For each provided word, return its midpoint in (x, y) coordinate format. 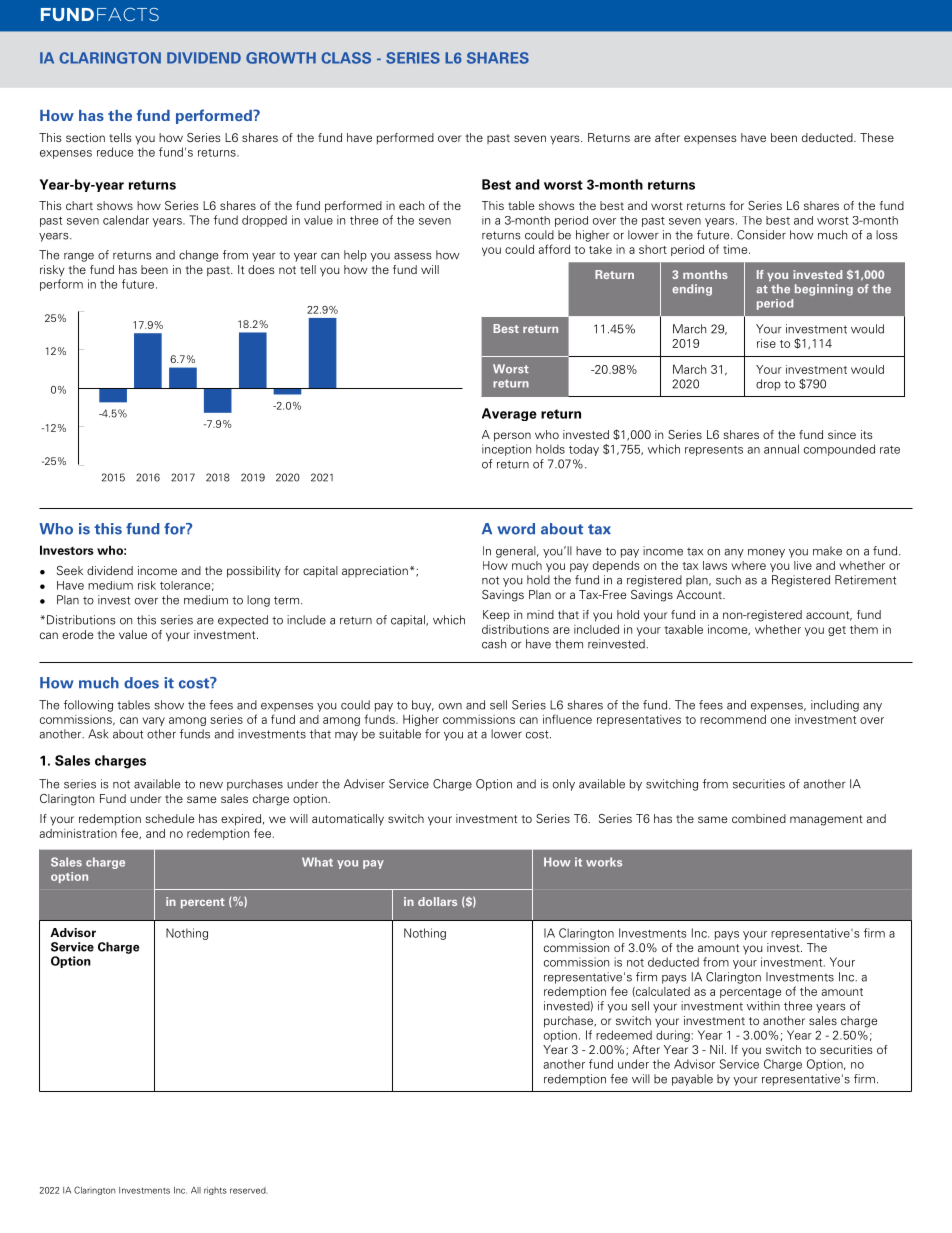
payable (692, 1080)
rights (215, 1191)
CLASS (346, 58)
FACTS (128, 14)
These (877, 137)
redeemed (624, 1035)
